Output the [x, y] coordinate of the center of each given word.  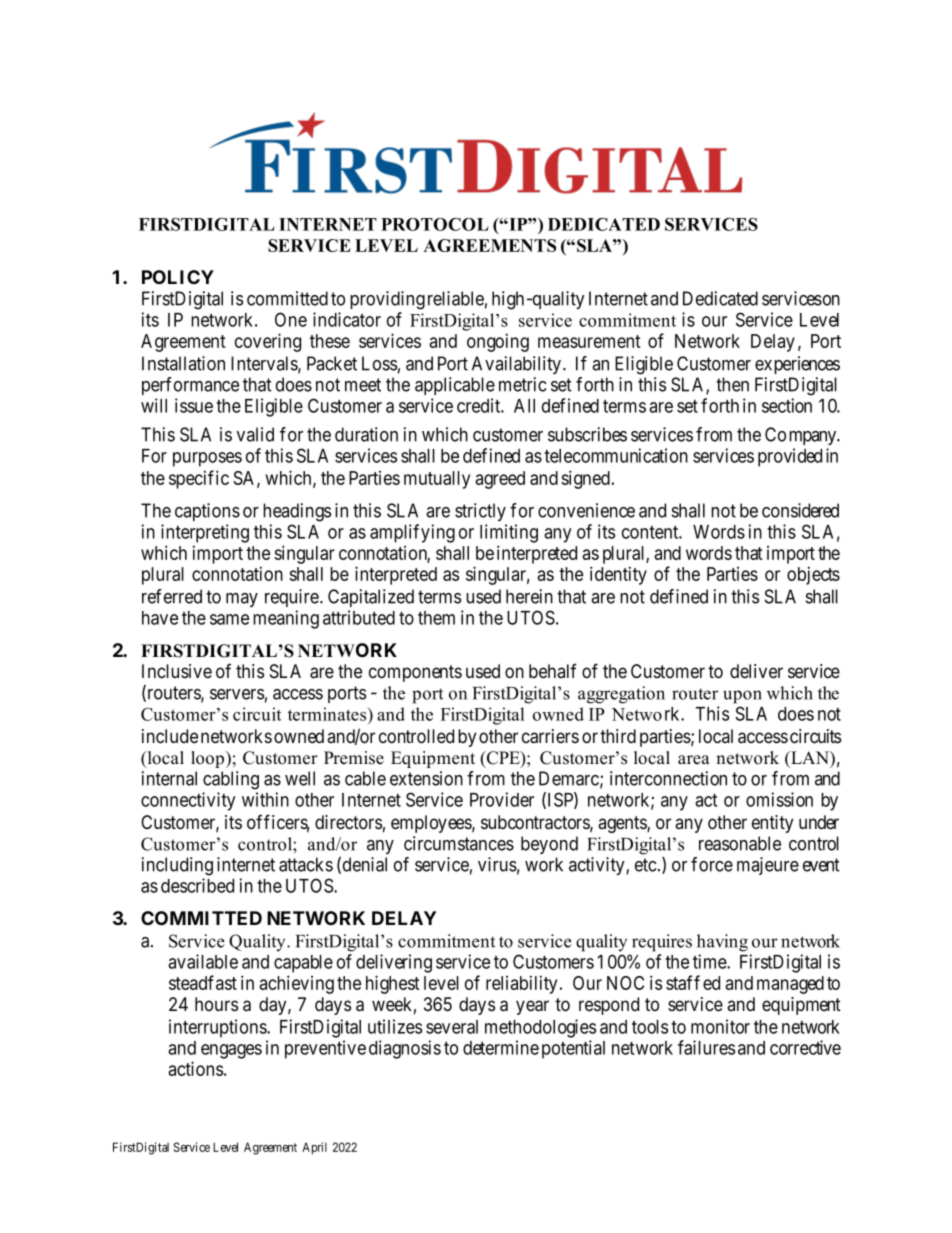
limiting [509, 533]
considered [800, 510]
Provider [502, 799]
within [265, 799]
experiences [797, 365]
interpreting [205, 533]
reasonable [740, 843]
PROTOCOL [435, 224]
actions [195, 1068]
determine [501, 1047]
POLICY [178, 277]
